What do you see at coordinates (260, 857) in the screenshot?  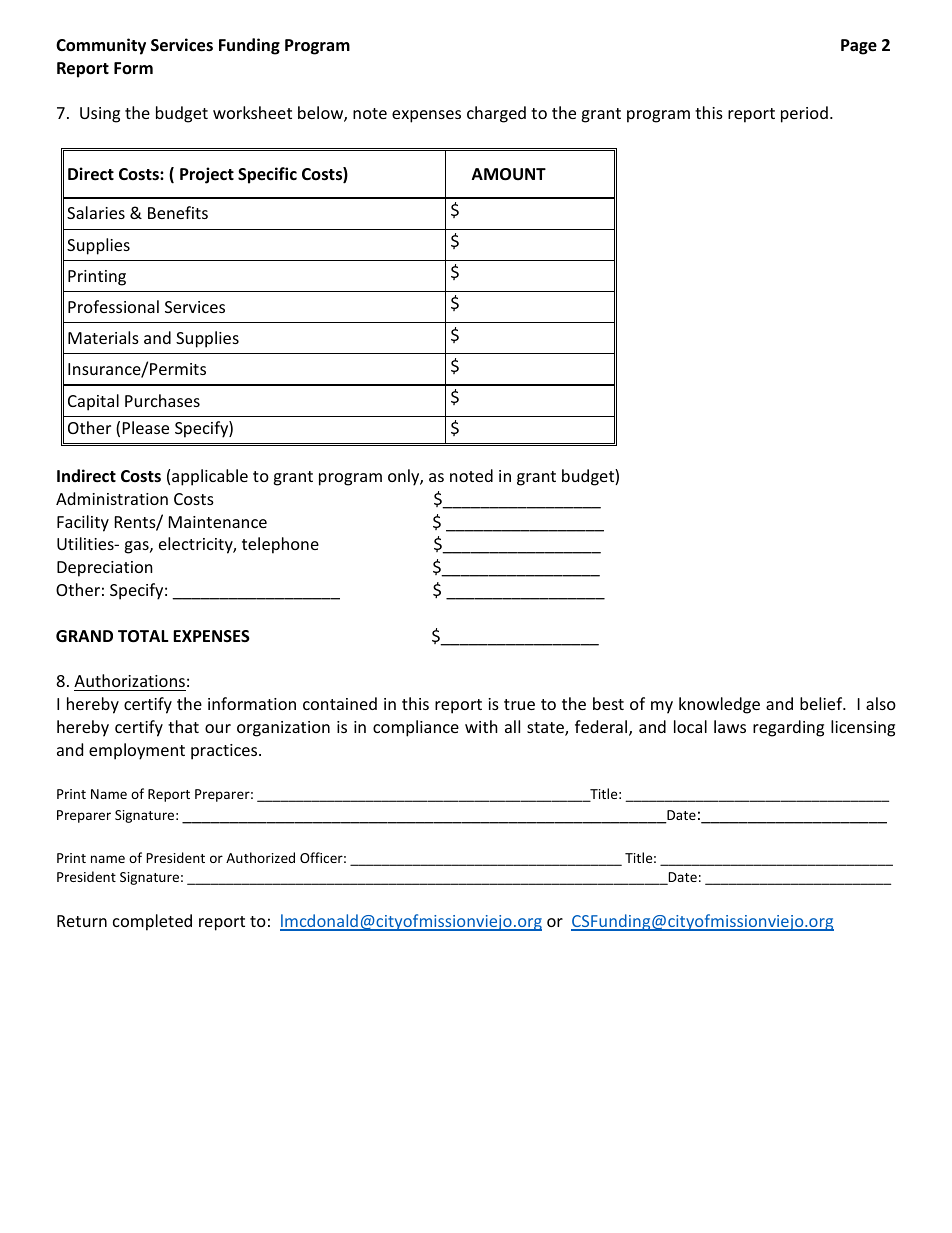 I see `Authorized` at bounding box center [260, 857].
